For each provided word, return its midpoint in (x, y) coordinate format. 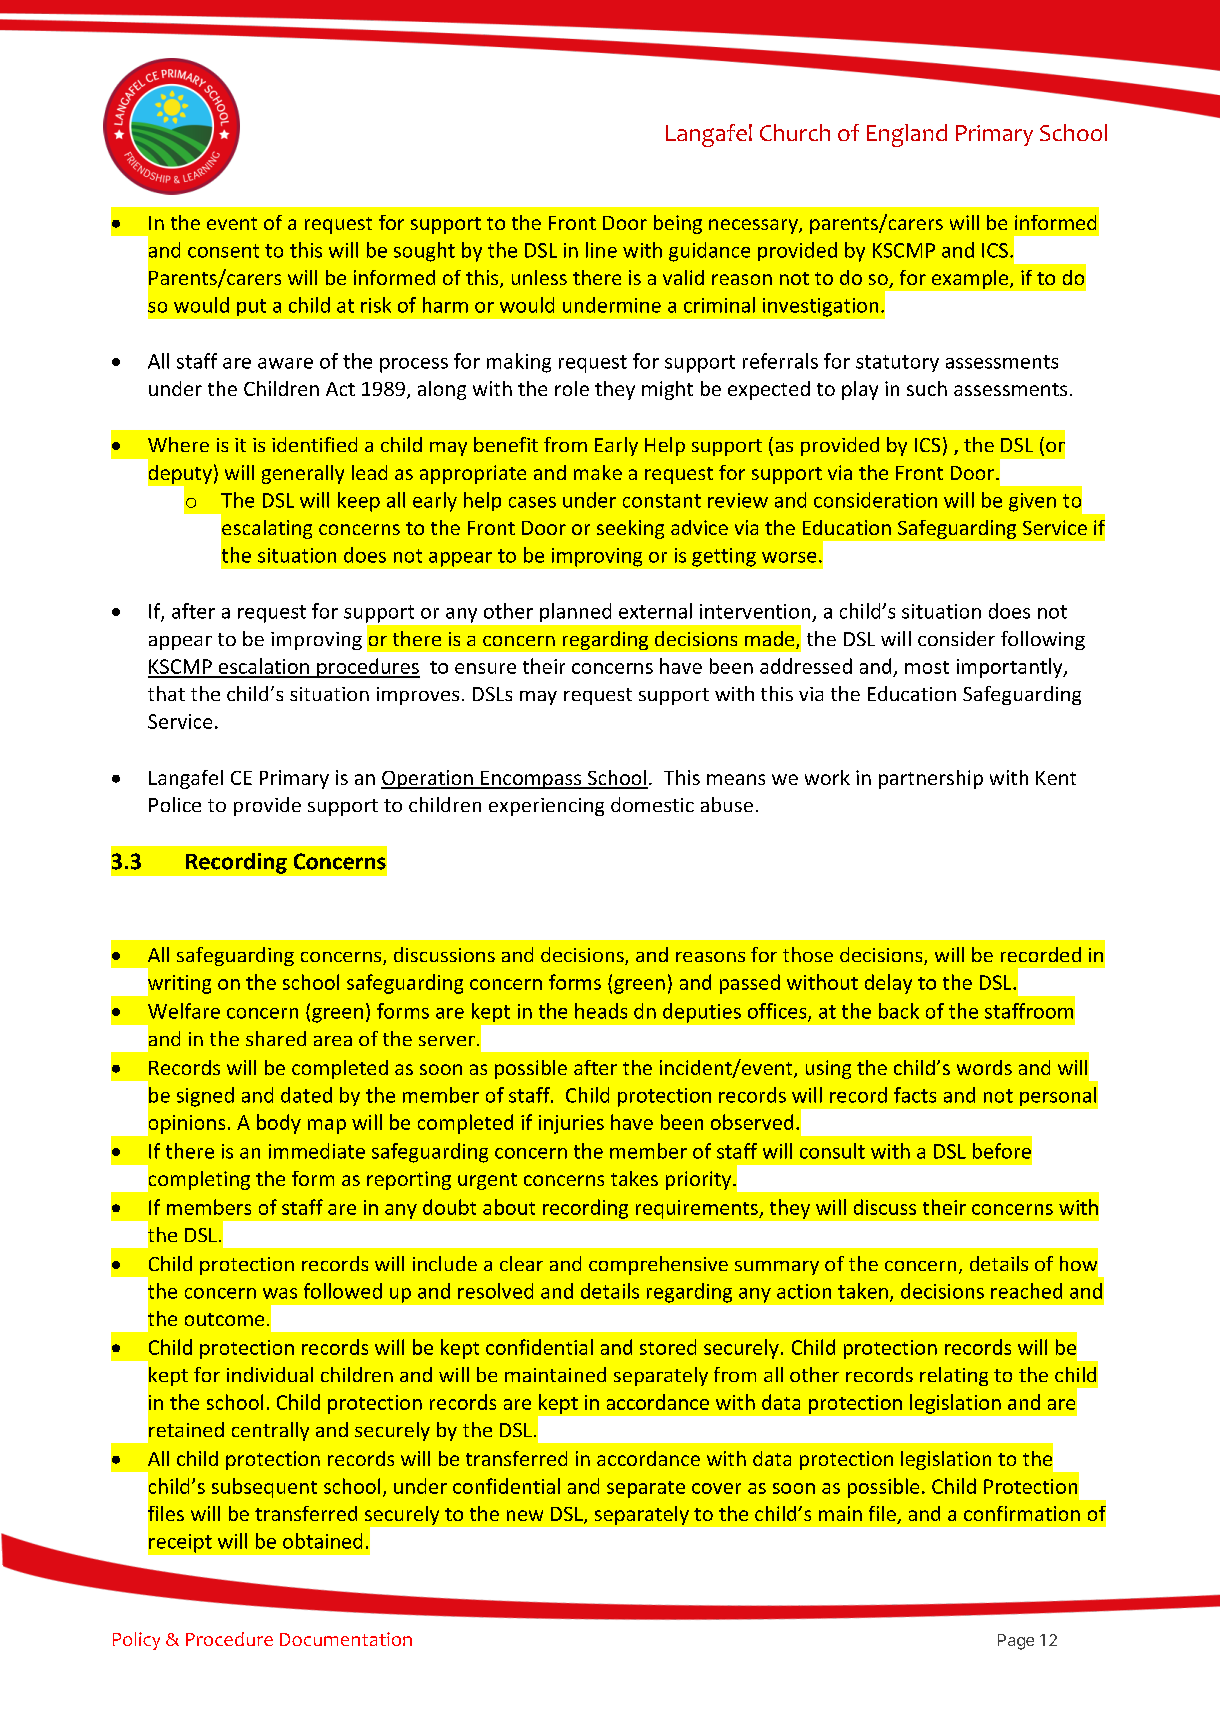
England (907, 135)
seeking (630, 529)
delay (888, 984)
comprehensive (658, 1265)
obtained (322, 1541)
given (1032, 502)
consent (223, 251)
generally (303, 474)
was (280, 1293)
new (525, 1515)
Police (175, 804)
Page (1016, 1642)
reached (1026, 1291)
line (601, 250)
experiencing (546, 807)
